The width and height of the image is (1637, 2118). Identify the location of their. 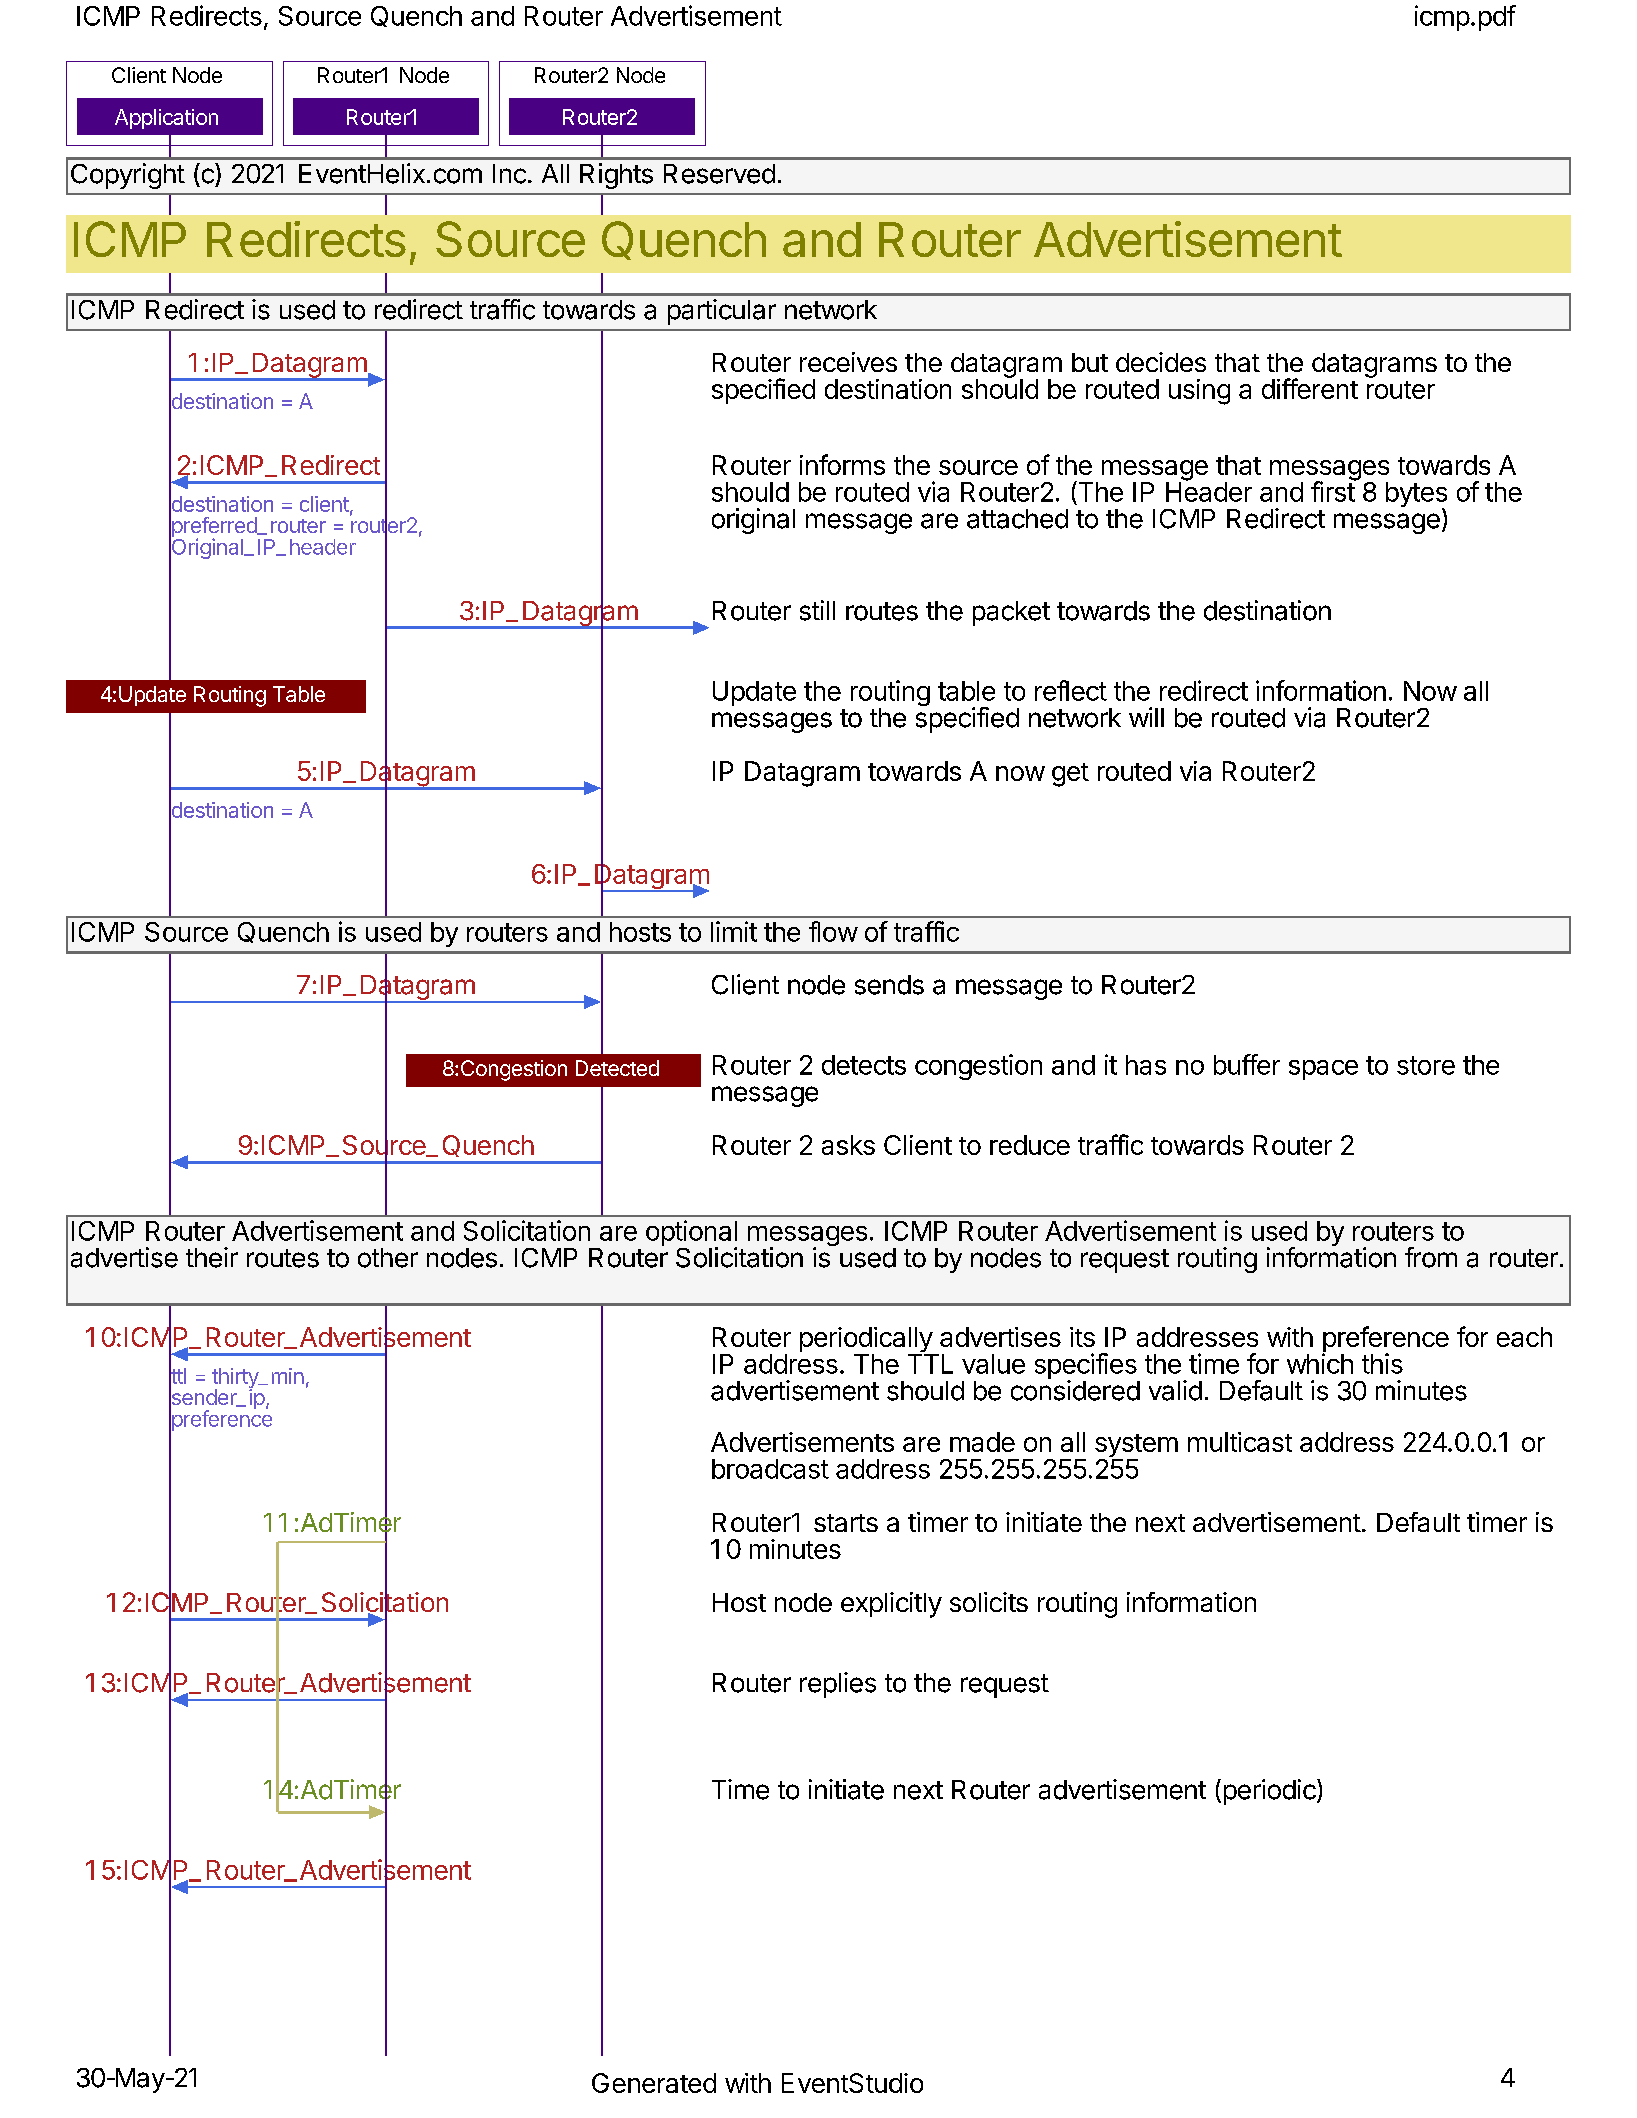
(212, 1257).
